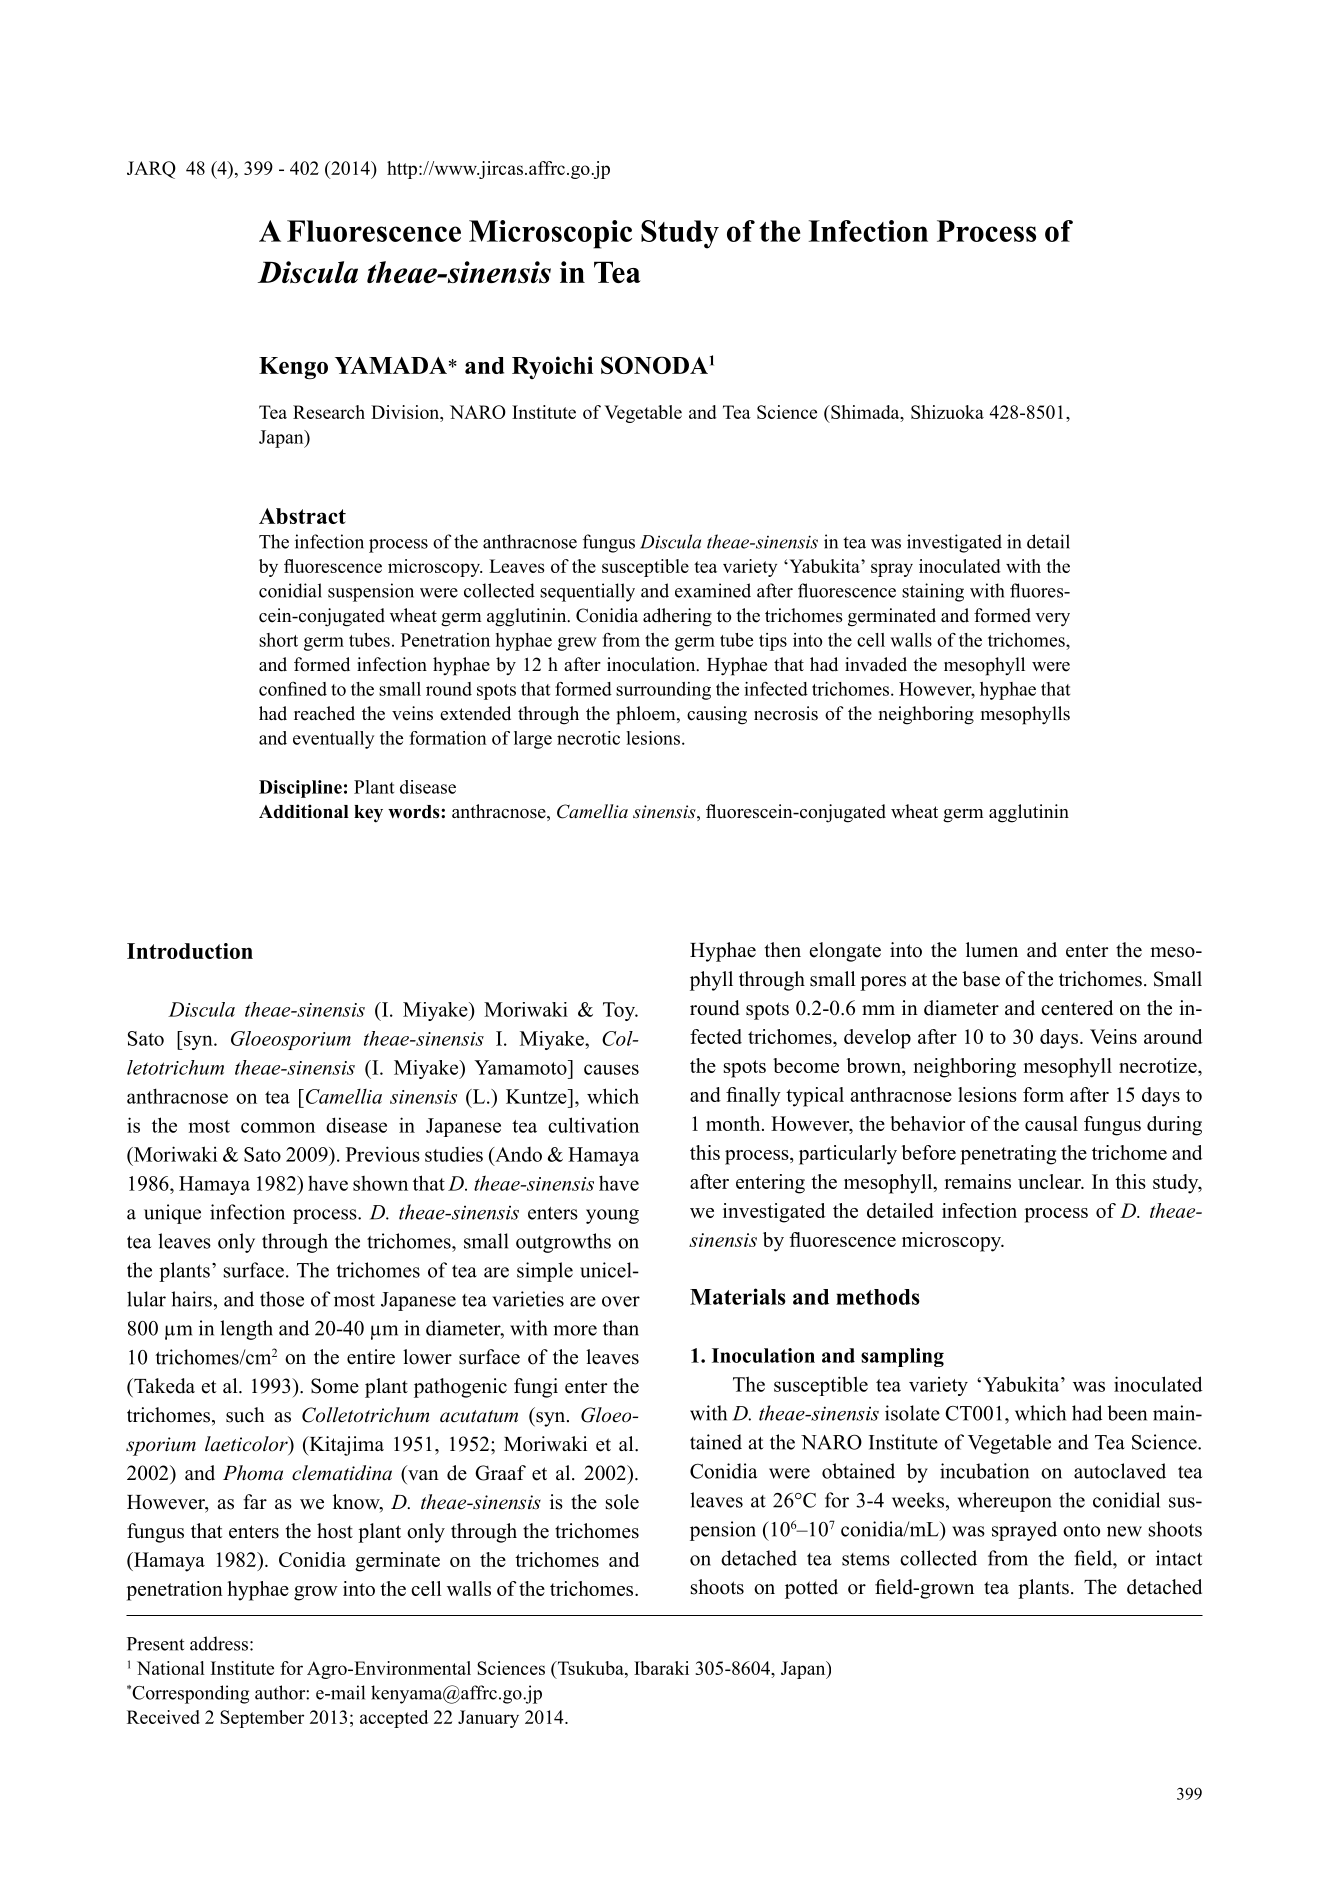 This page has height=1880, width=1329. Describe the element at coordinates (333, 740) in the page. I see `eventually` at that location.
